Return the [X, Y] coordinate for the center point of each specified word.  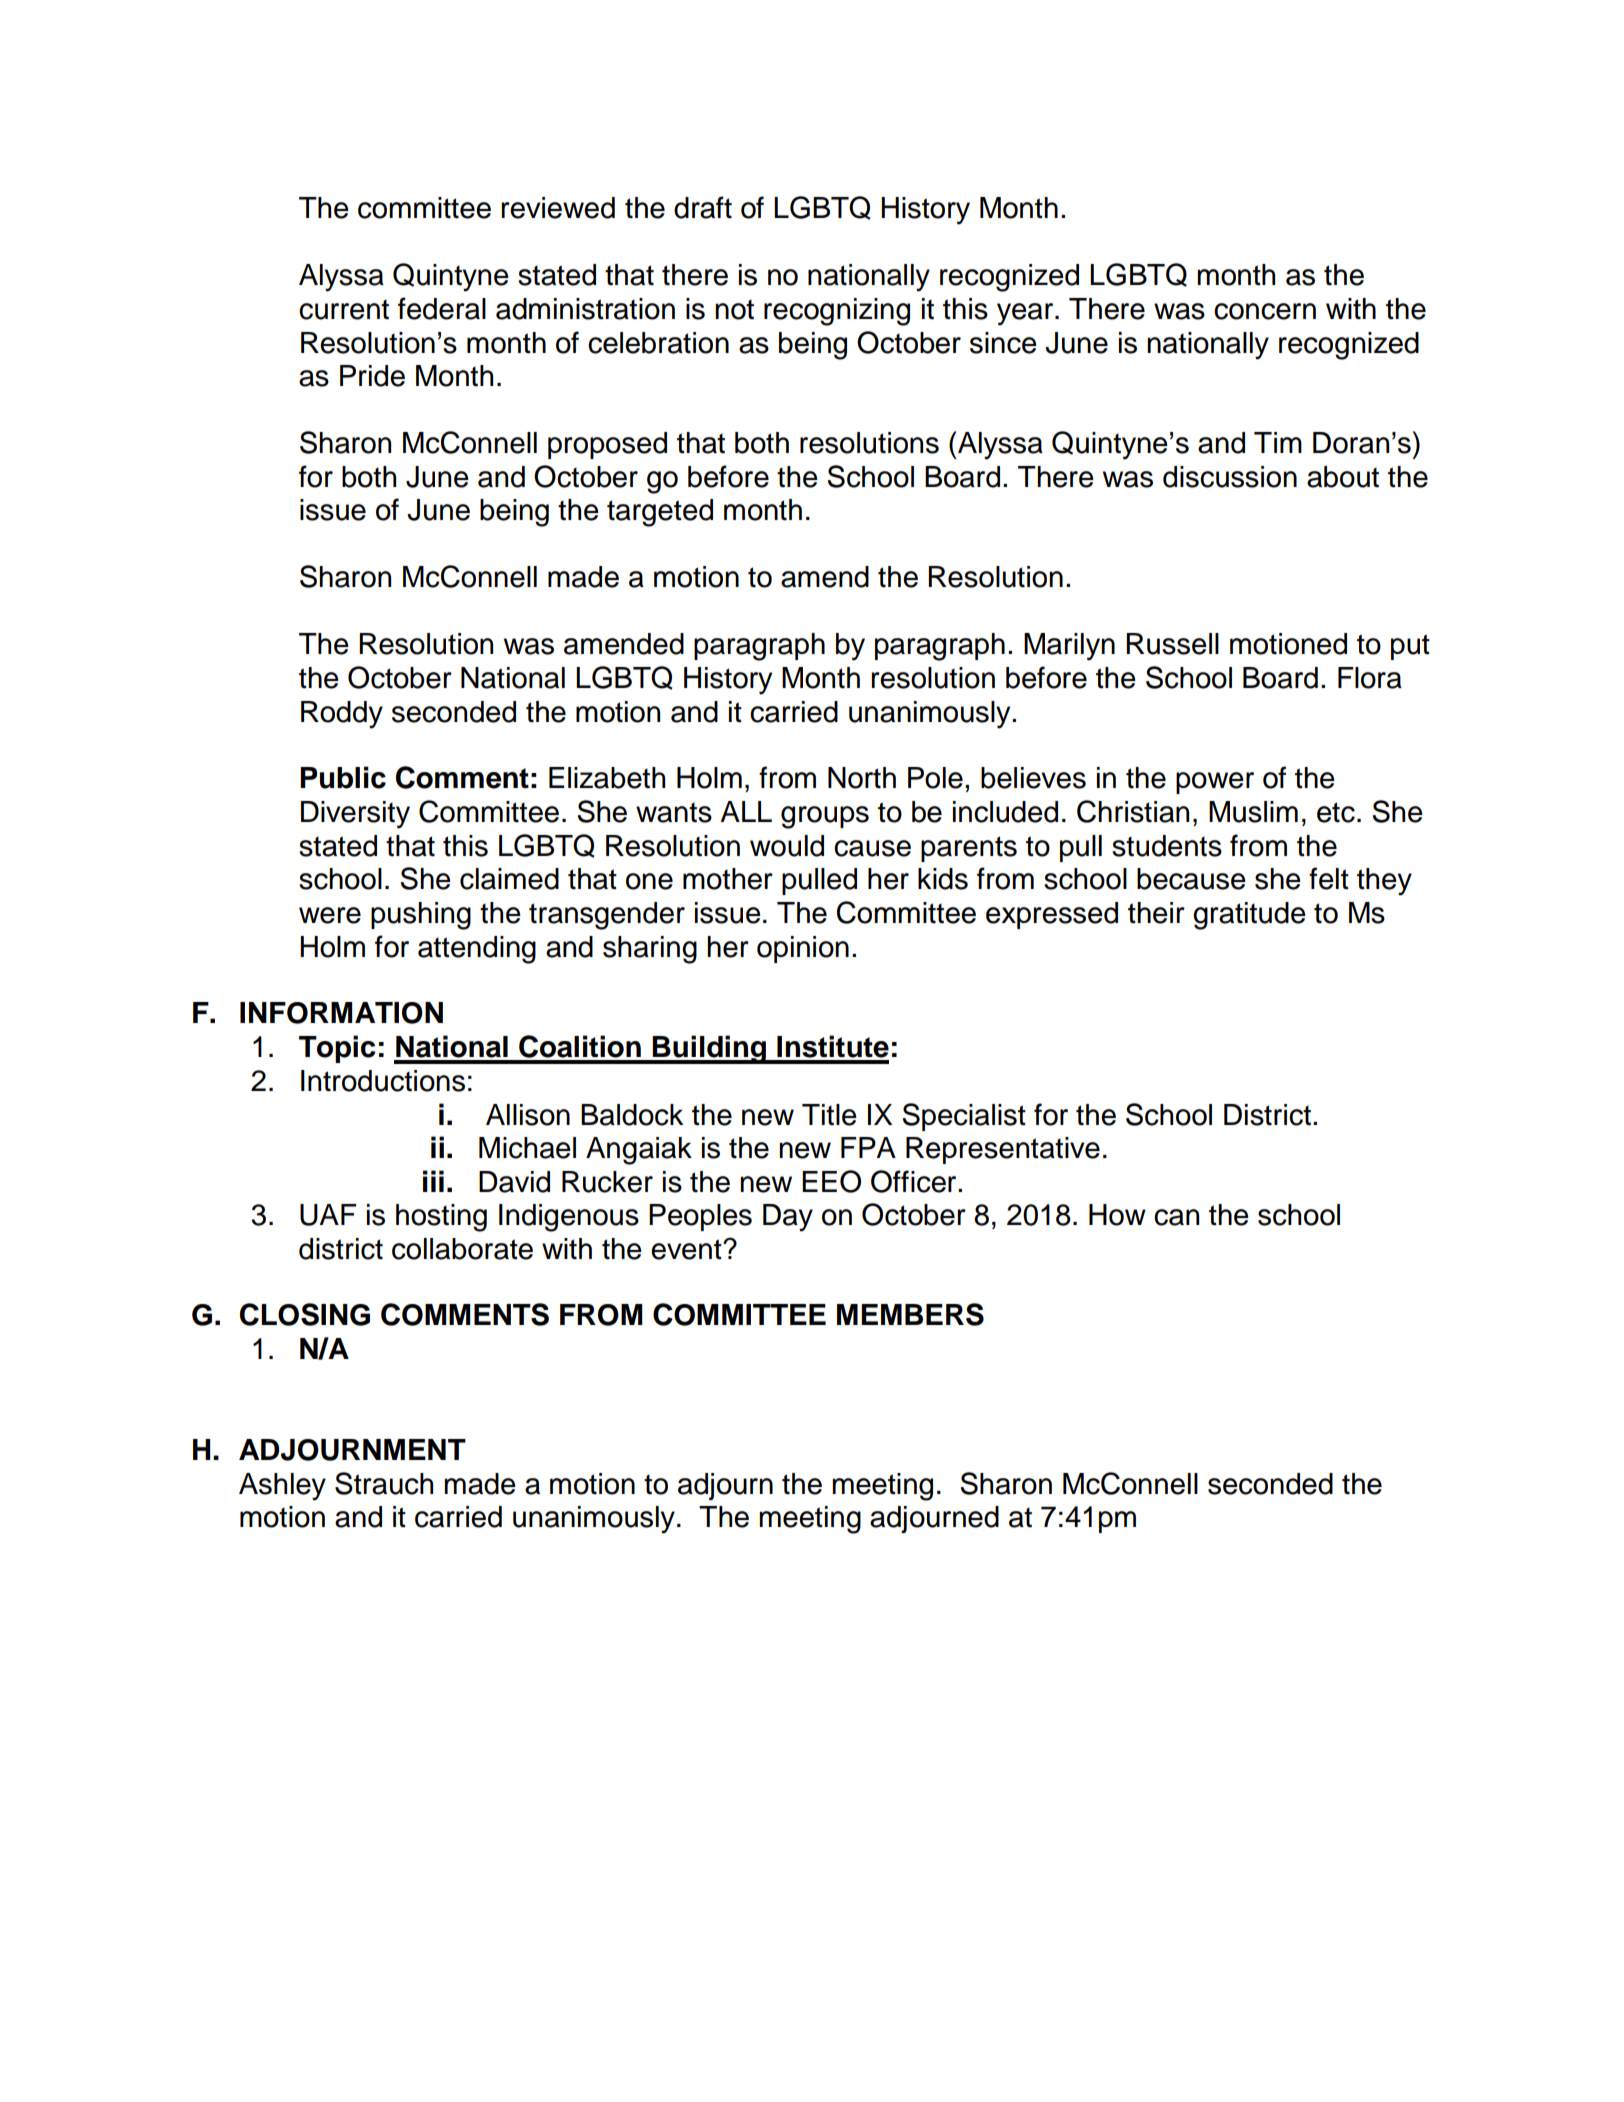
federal [442, 308]
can [1176, 1217]
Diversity [355, 815]
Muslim [1253, 812]
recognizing [837, 312]
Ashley [282, 1487]
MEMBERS [910, 1314]
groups [825, 817]
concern [1265, 311]
